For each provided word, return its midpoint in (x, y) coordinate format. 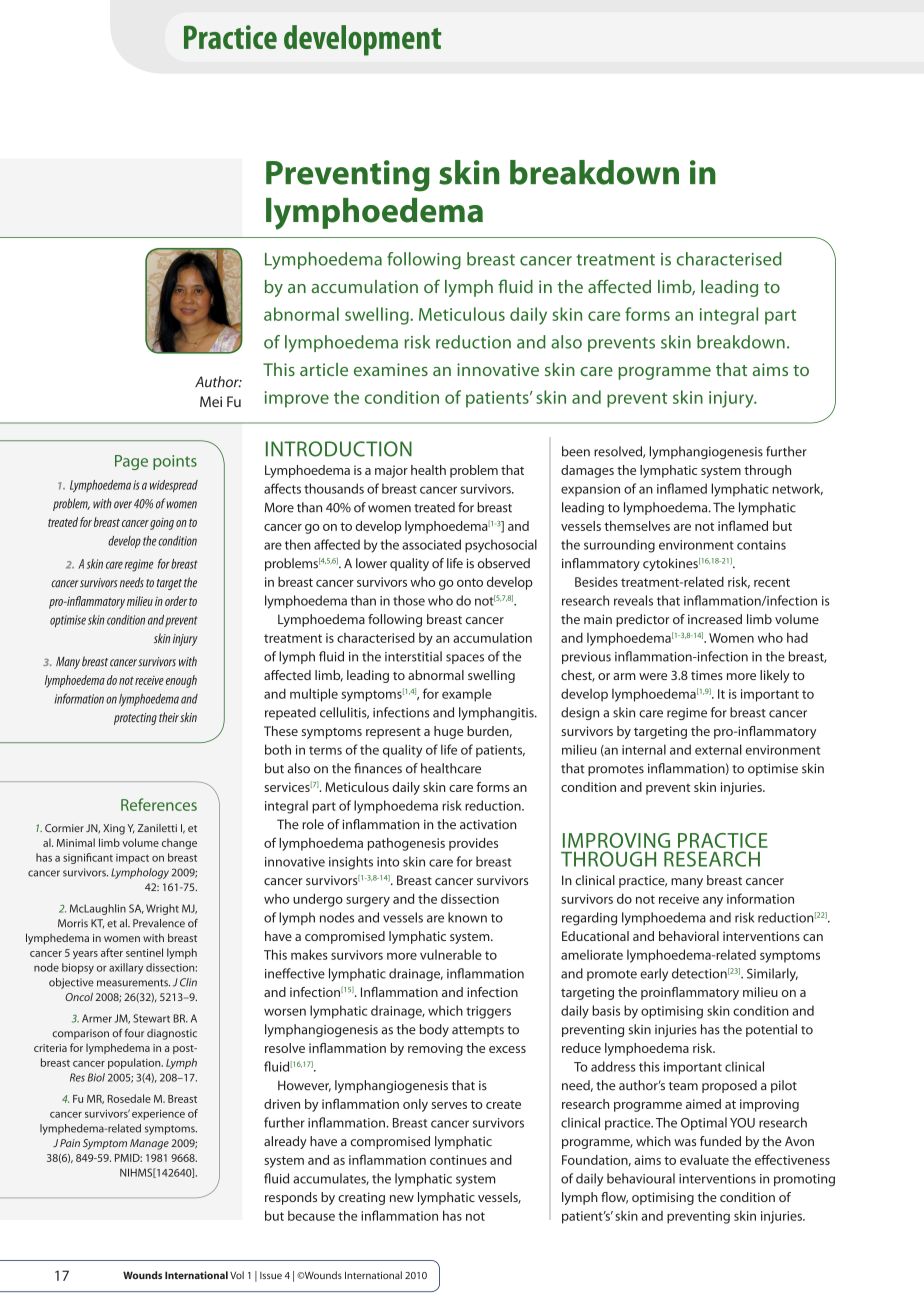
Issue (271, 1275)
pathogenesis (406, 844)
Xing (114, 829)
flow (614, 1198)
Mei (211, 401)
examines (391, 369)
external (718, 749)
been (576, 451)
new (402, 1198)
